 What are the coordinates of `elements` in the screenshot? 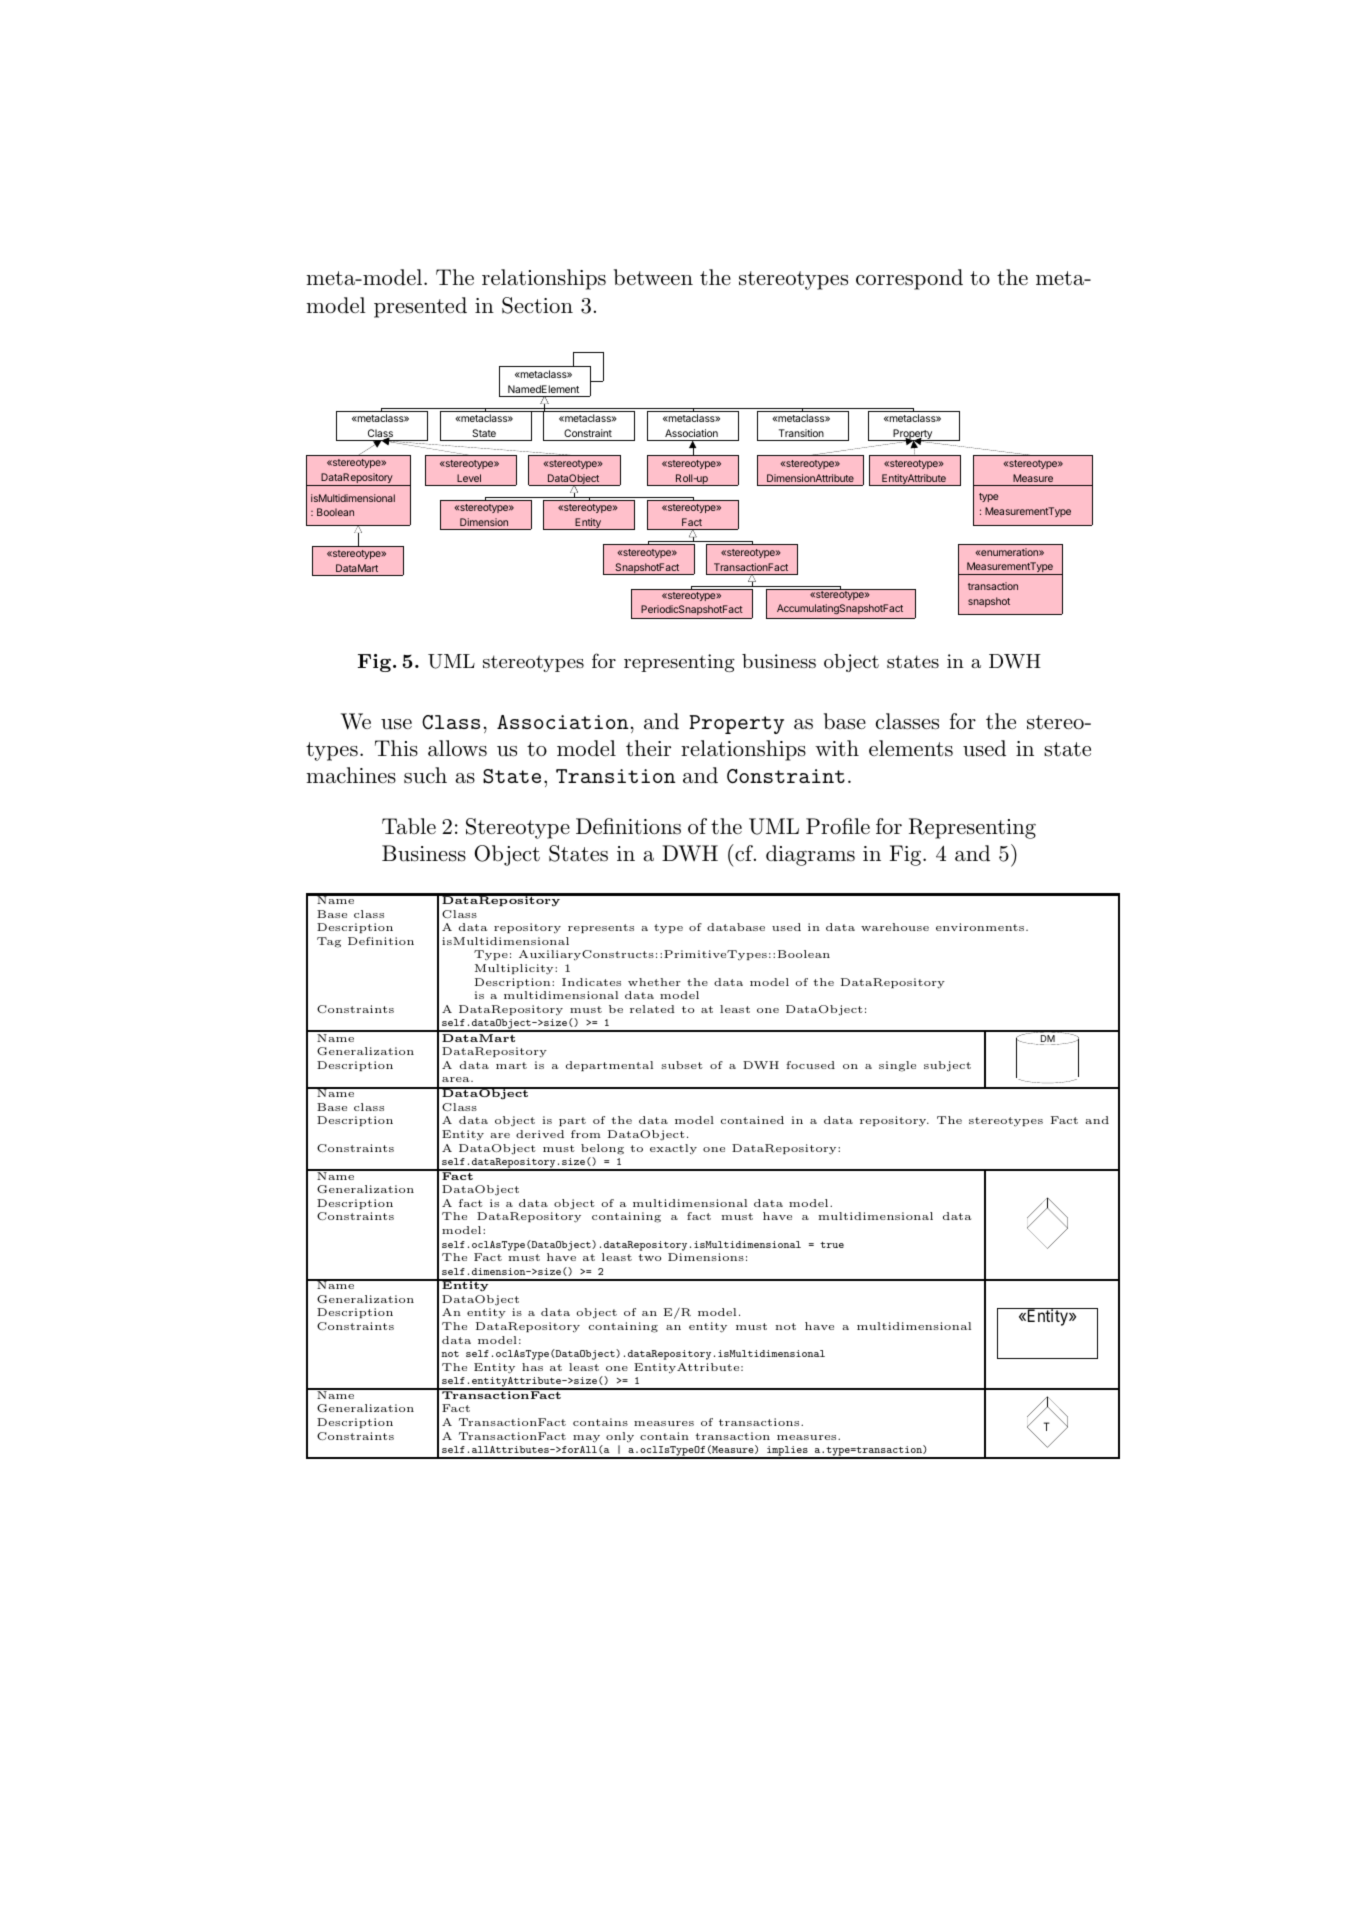 It's located at (911, 748).
